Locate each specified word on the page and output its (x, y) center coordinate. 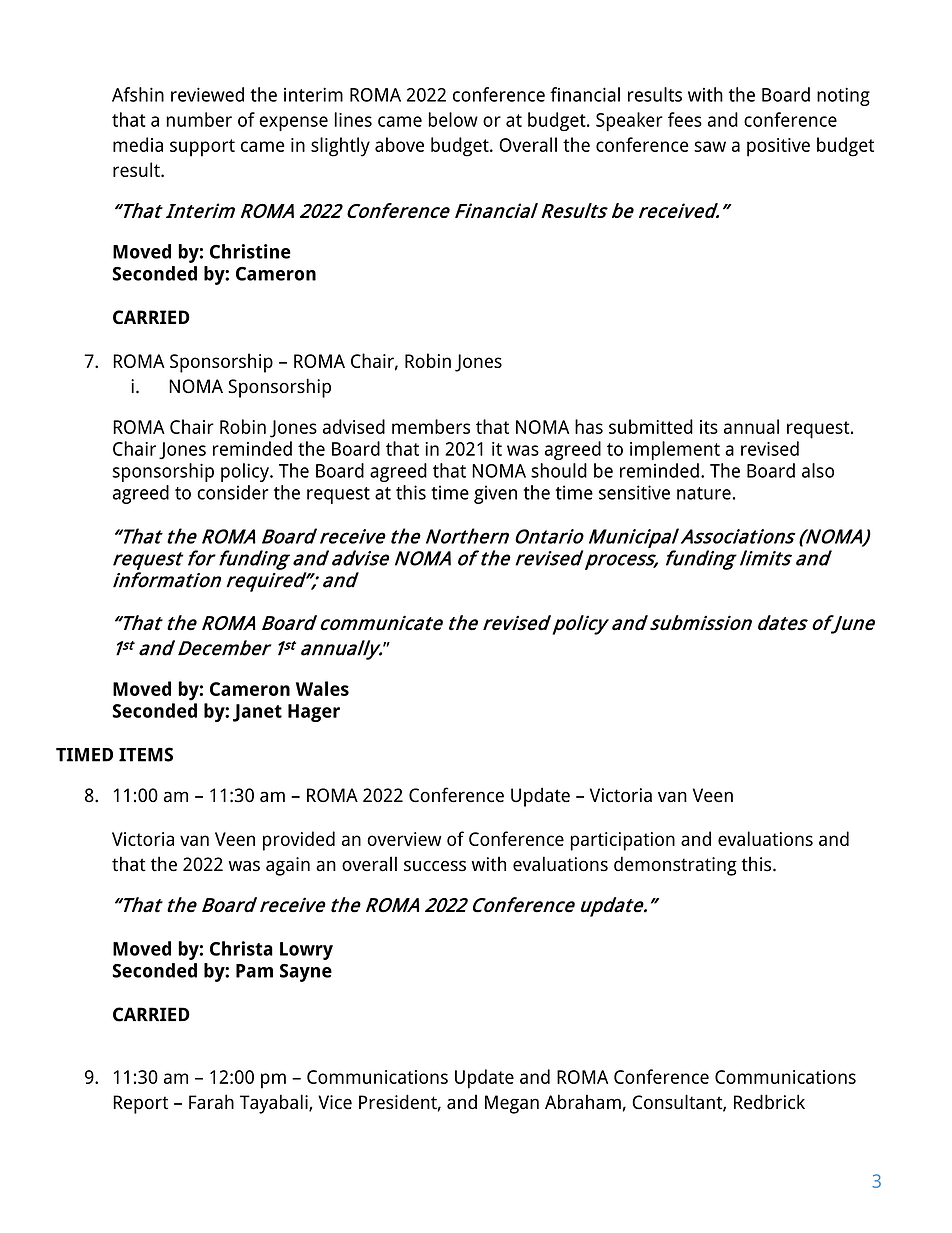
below (453, 119)
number (199, 119)
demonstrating (675, 866)
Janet (257, 713)
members (431, 426)
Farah (211, 1102)
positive (778, 147)
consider (233, 492)
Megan (512, 1104)
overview (404, 839)
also (818, 470)
